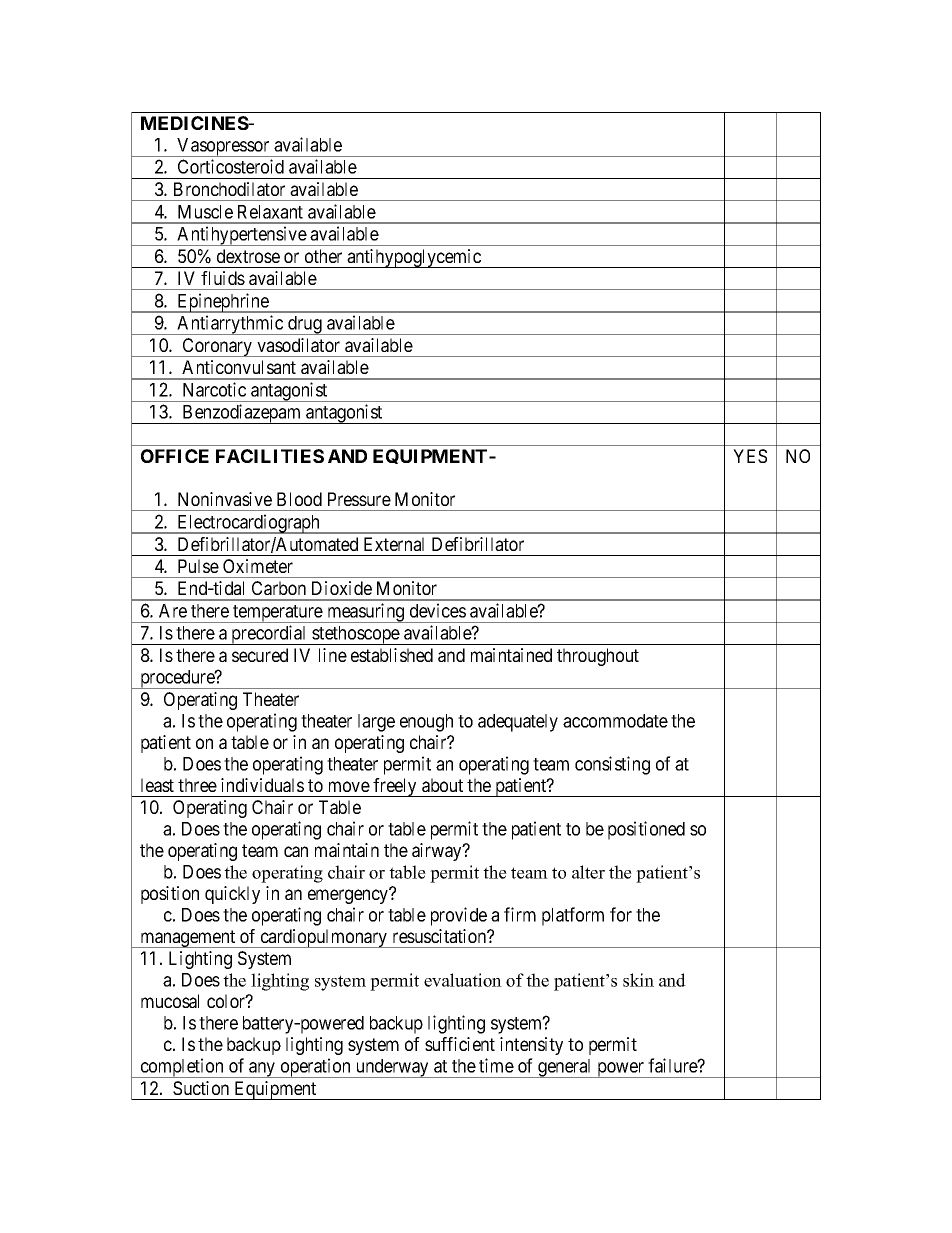  What do you see at coordinates (197, 785) in the screenshot?
I see `three` at bounding box center [197, 785].
